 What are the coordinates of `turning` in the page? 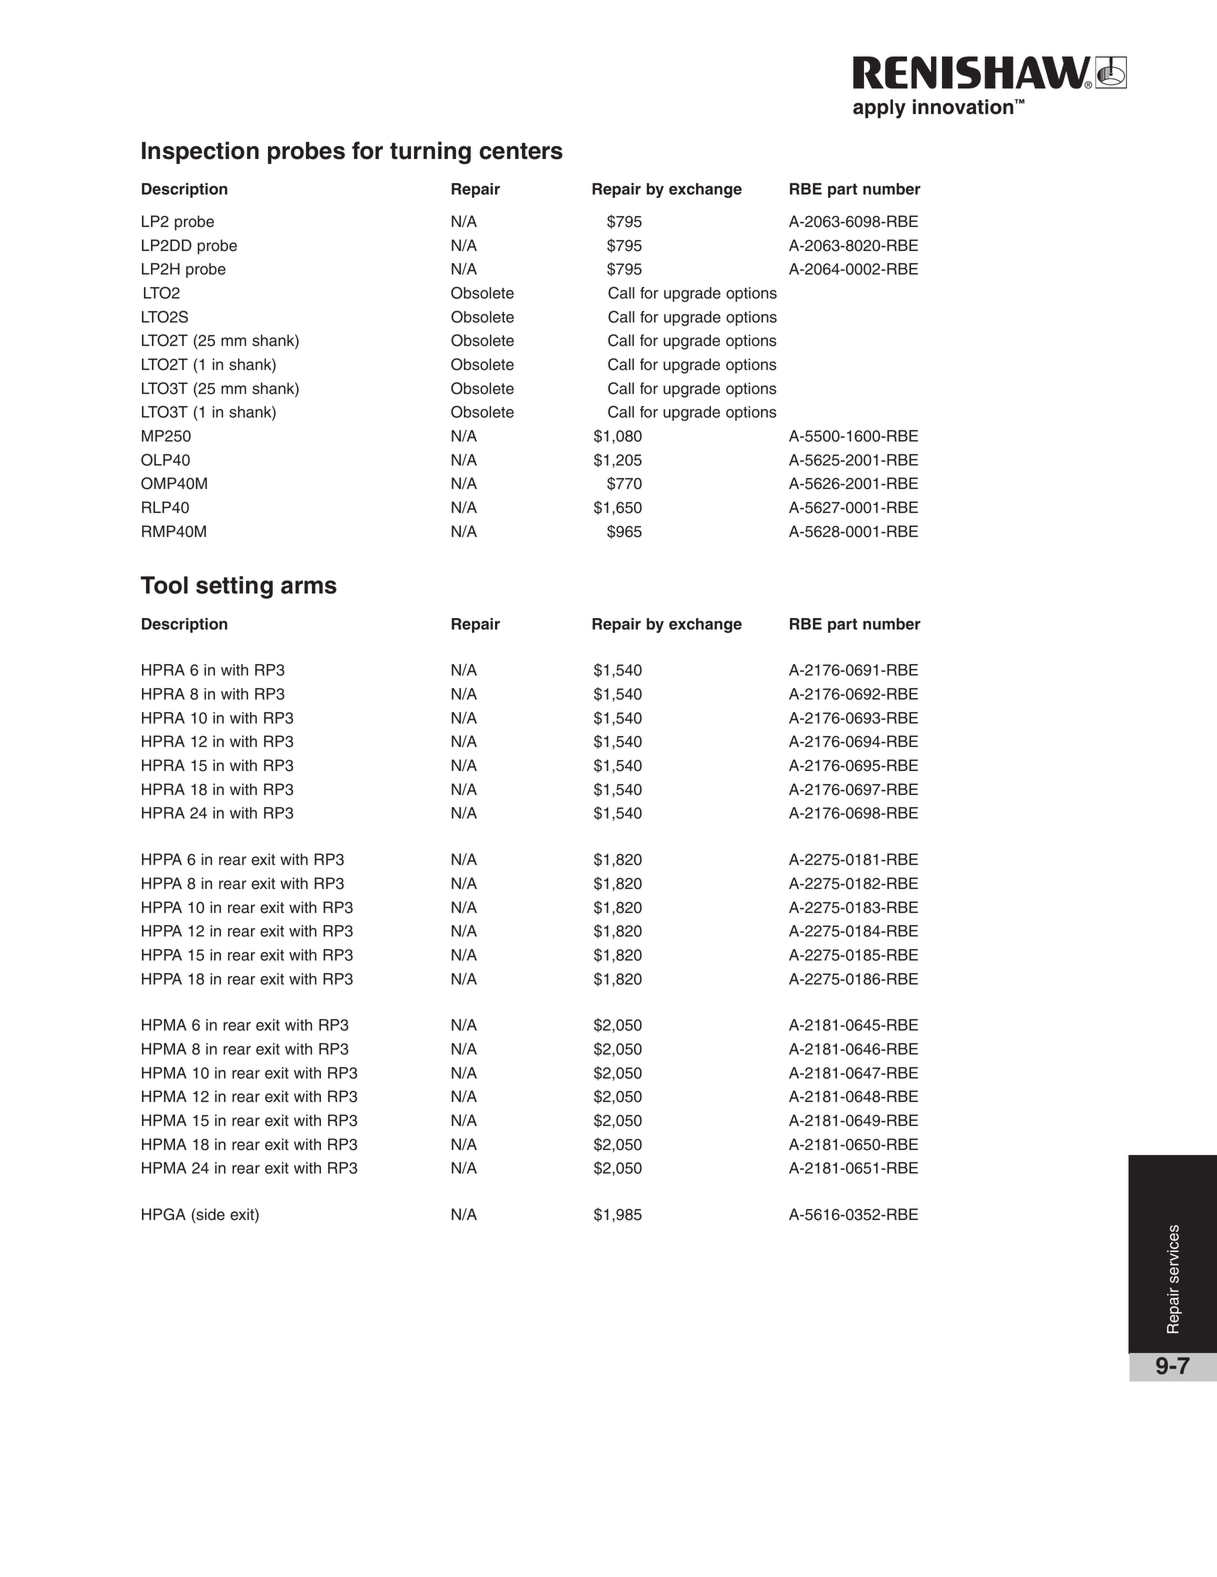 It's located at (430, 152).
